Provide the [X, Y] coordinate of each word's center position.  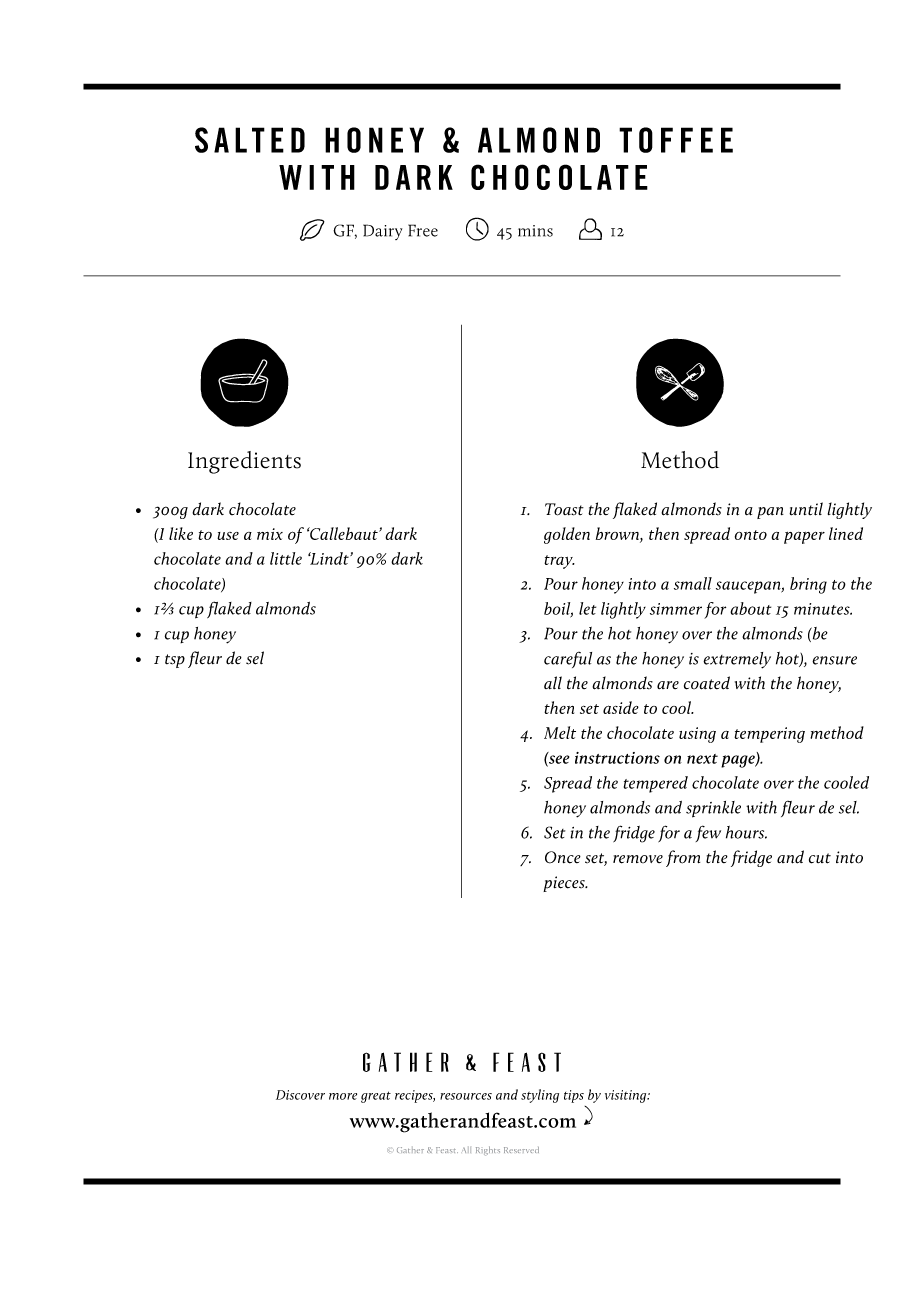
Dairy [382, 232]
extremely [737, 660]
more [343, 1096]
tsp [175, 661]
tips [574, 1096]
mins [535, 231]
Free [423, 230]
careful [568, 660]
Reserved [521, 1150]
